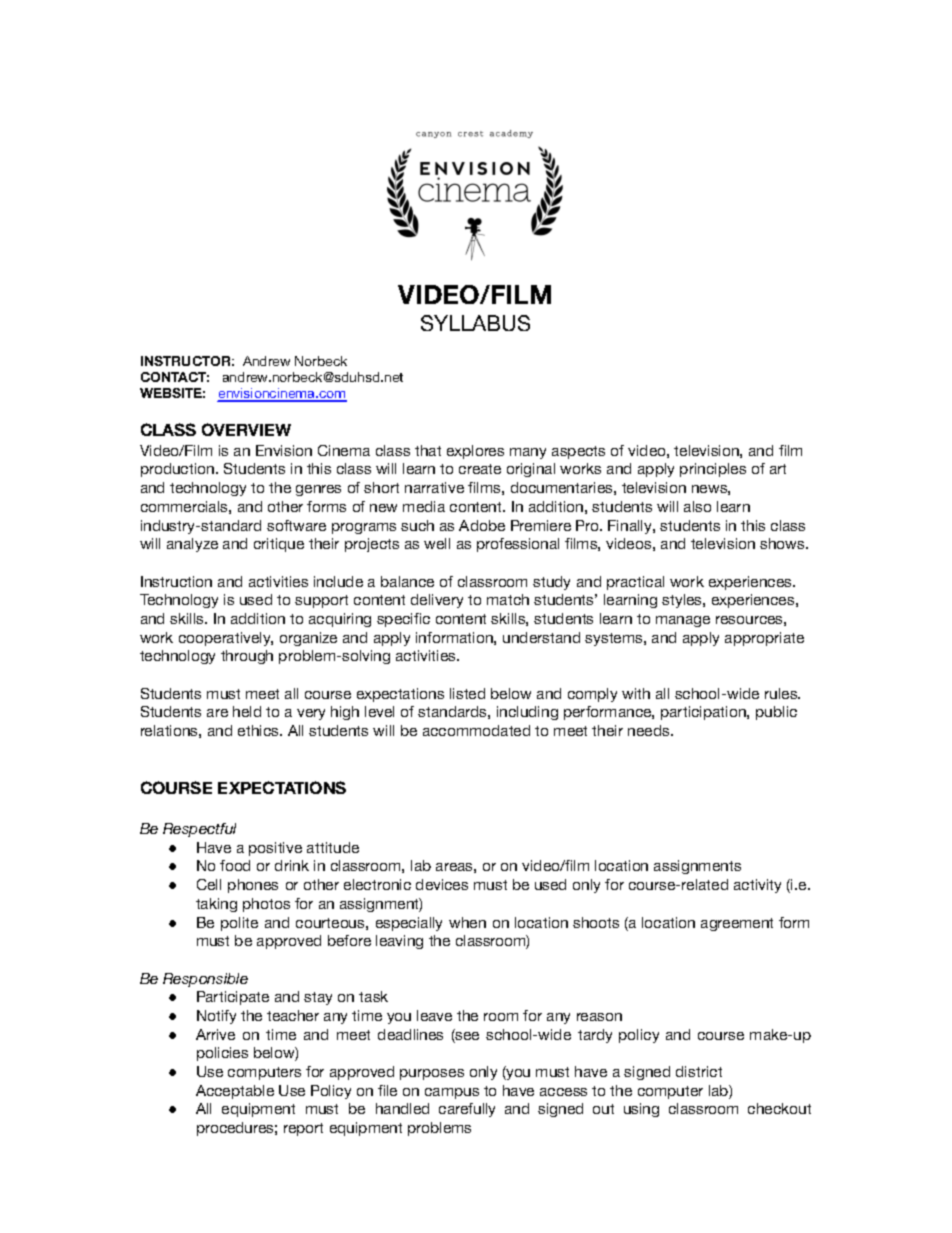 This screenshot has height=1233, width=952. I want to click on needs, so click(650, 730).
